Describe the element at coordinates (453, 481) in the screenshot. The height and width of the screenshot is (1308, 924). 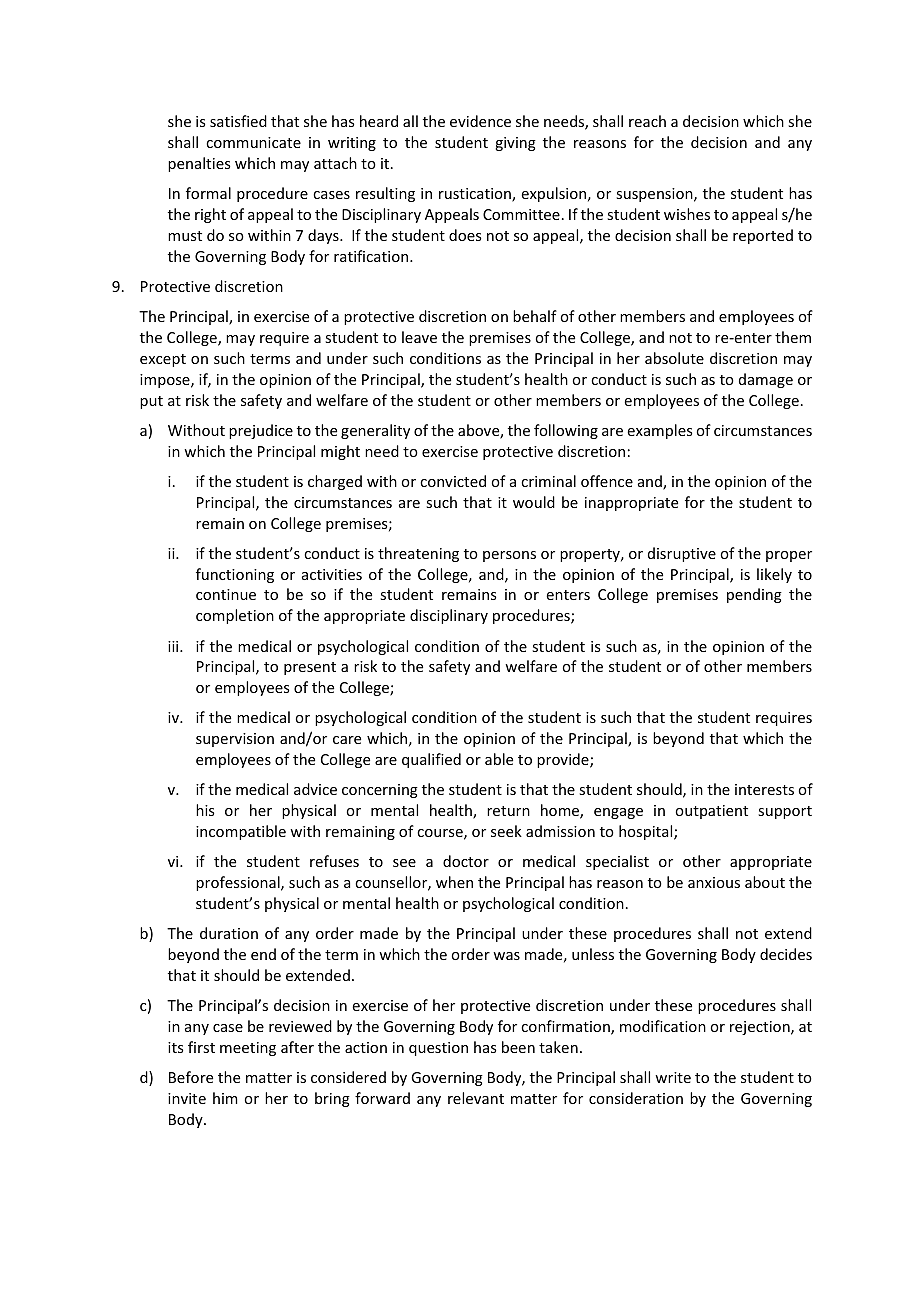
I see `convicted` at that location.
